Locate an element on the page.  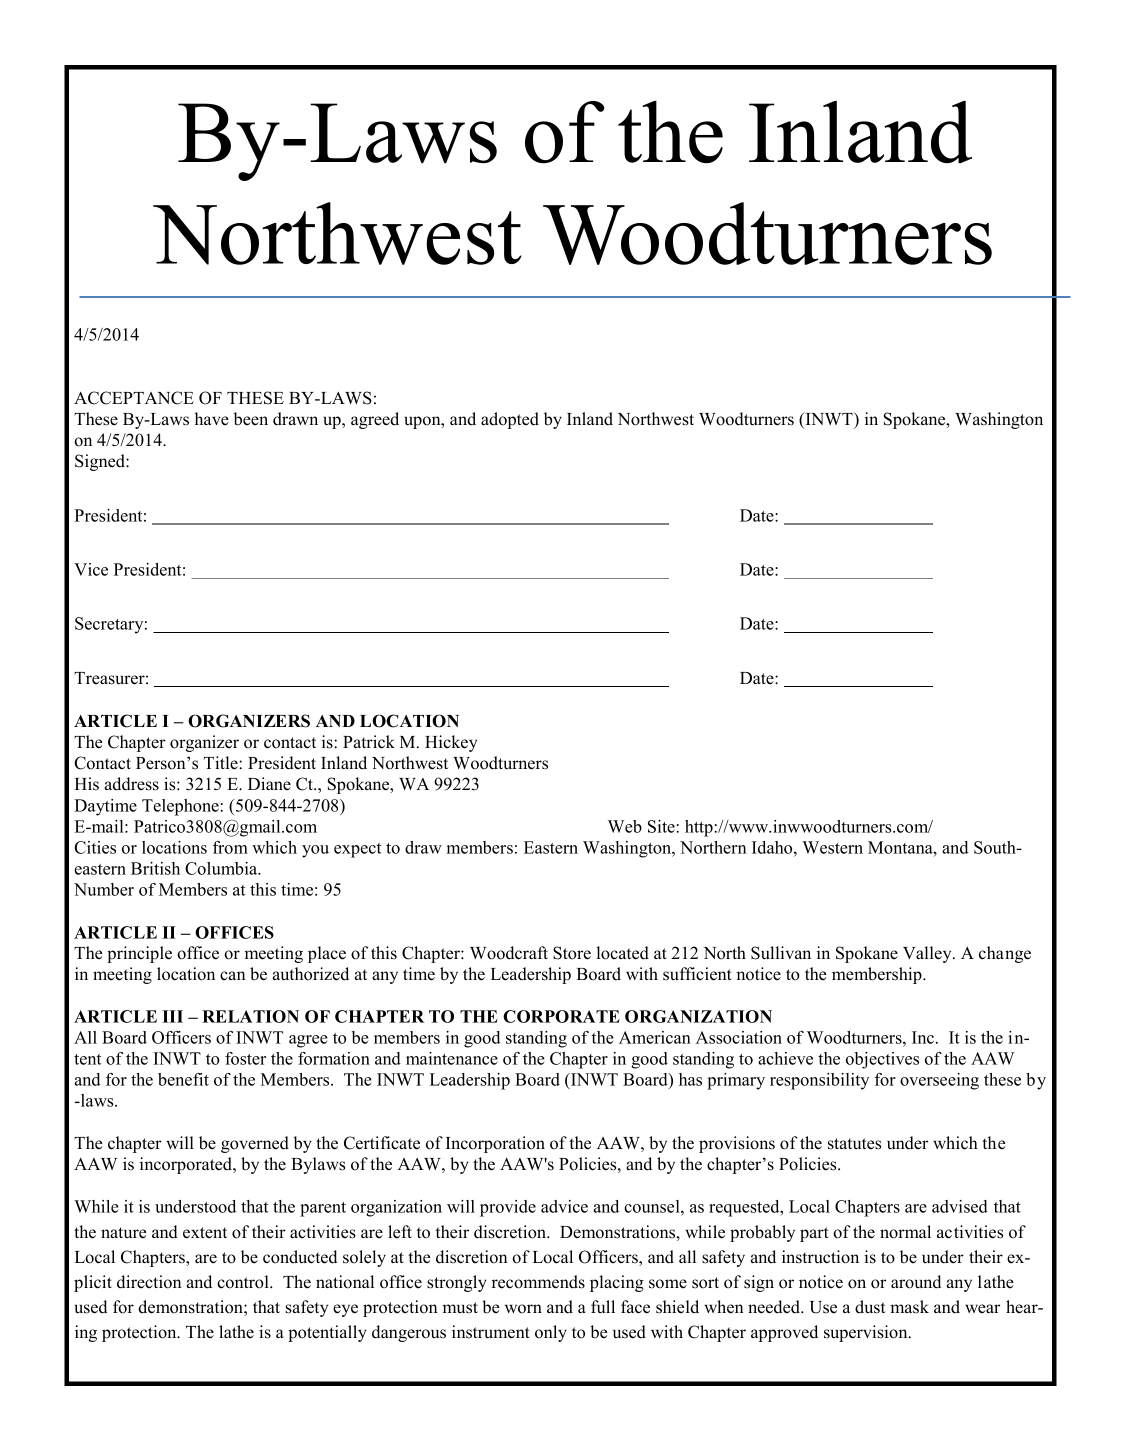
benefit is located at coordinates (183, 1079).
